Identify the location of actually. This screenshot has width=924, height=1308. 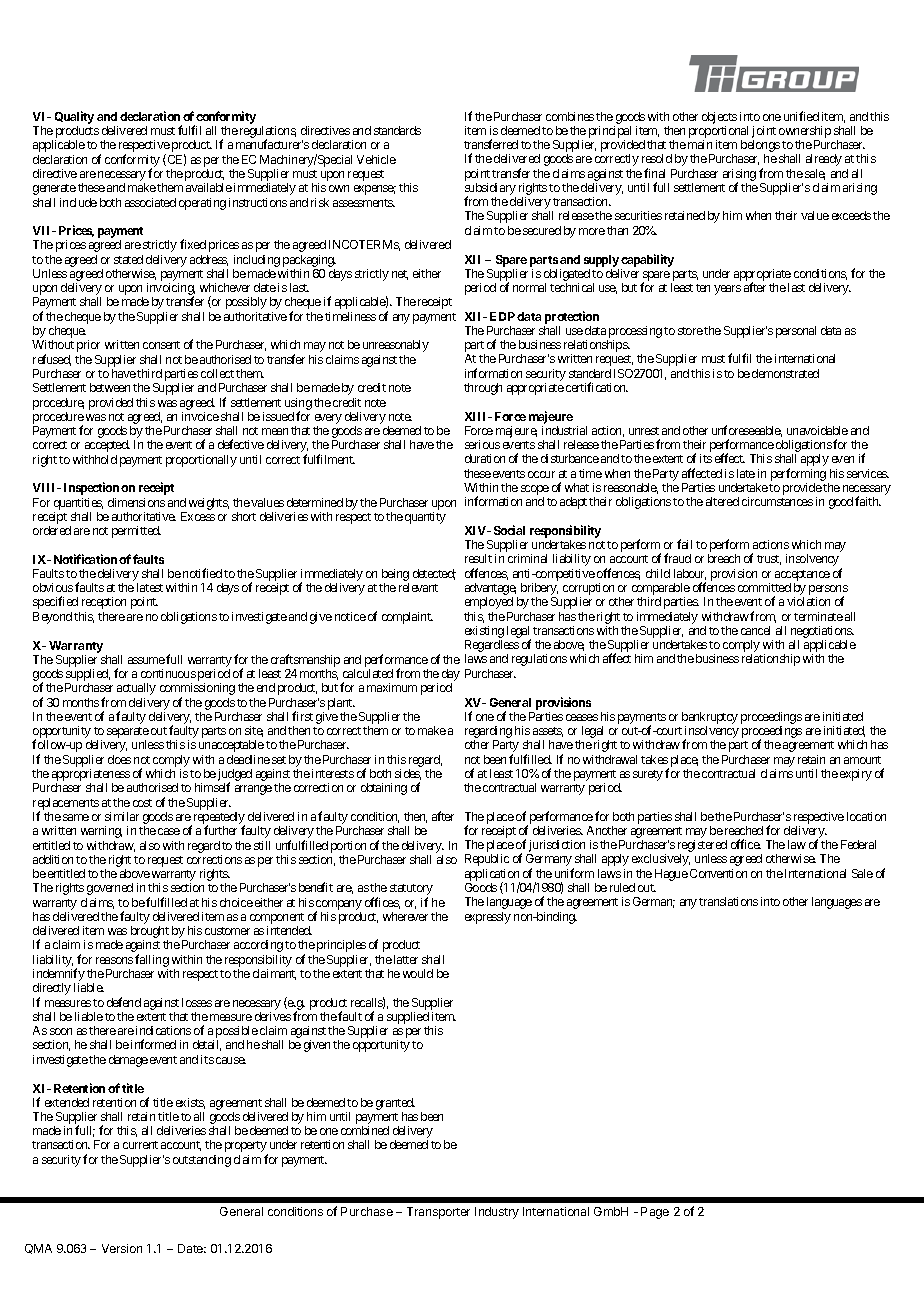
(136, 689).
